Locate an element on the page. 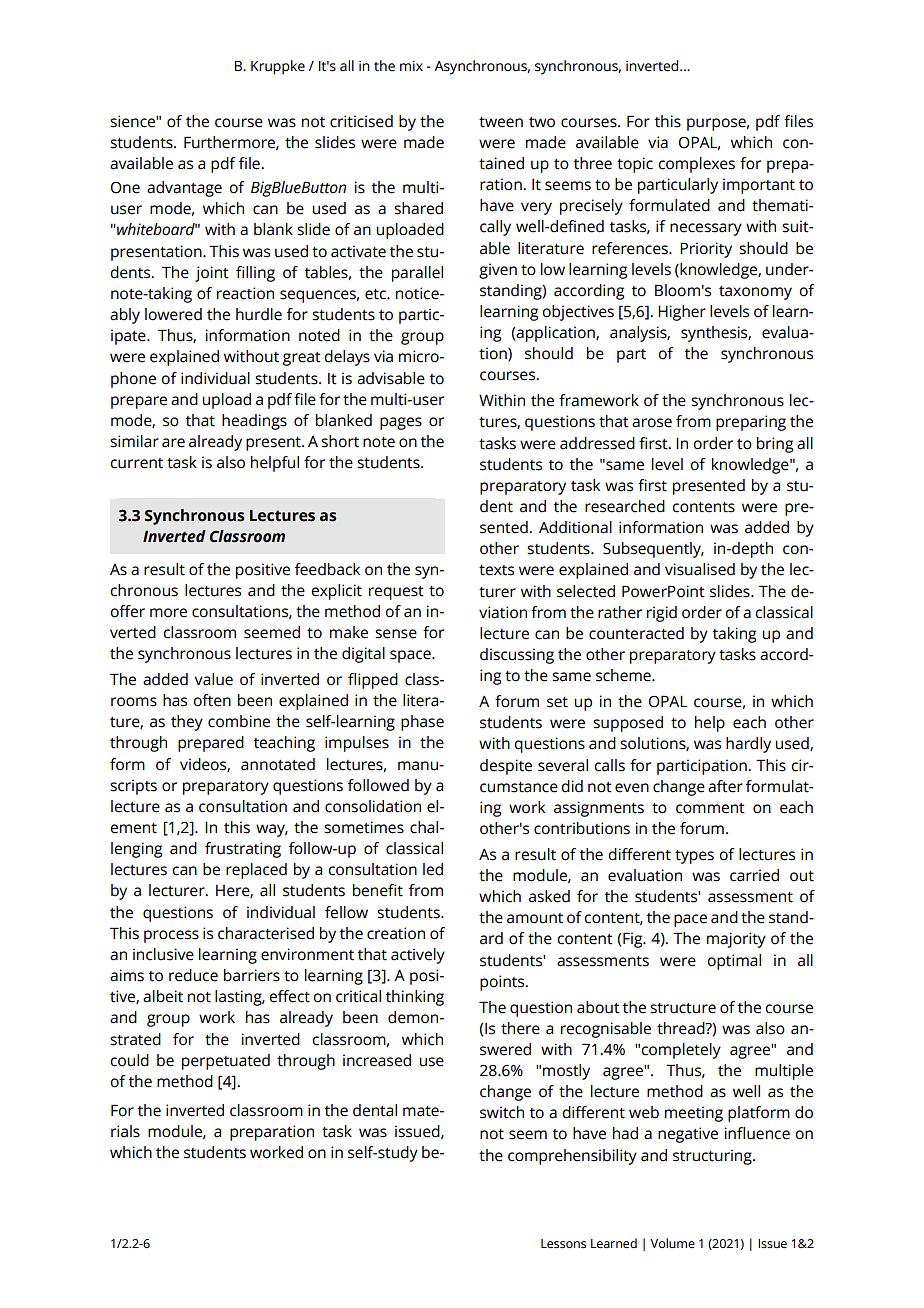 This document has width=924, height=1308. complexes is located at coordinates (696, 165).
